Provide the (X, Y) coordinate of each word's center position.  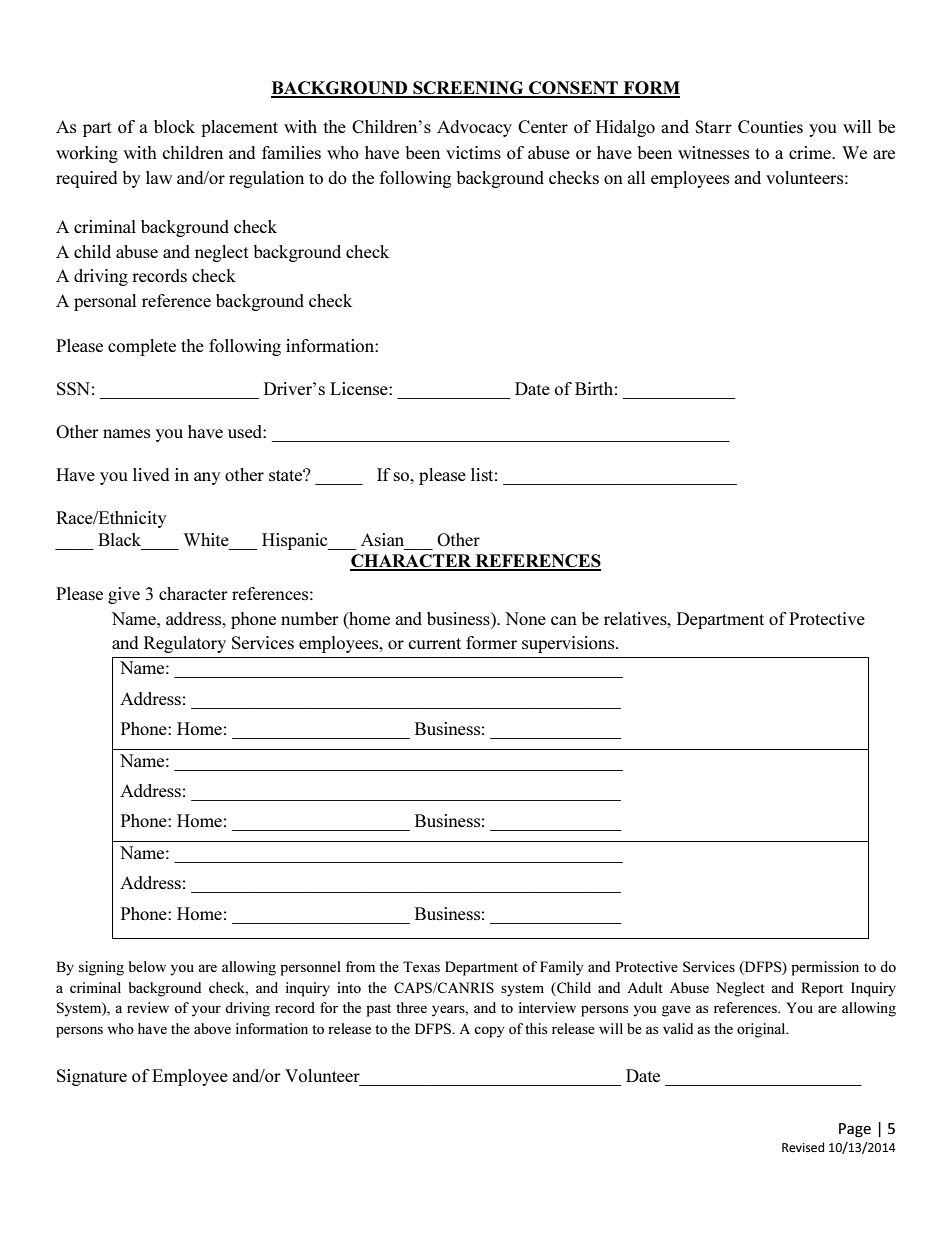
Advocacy (474, 128)
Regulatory (185, 644)
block (174, 126)
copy (489, 1032)
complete (142, 347)
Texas (421, 966)
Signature (92, 1077)
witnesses (713, 152)
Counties (770, 127)
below (147, 966)
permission (825, 968)
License (360, 388)
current (434, 643)
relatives (636, 618)
